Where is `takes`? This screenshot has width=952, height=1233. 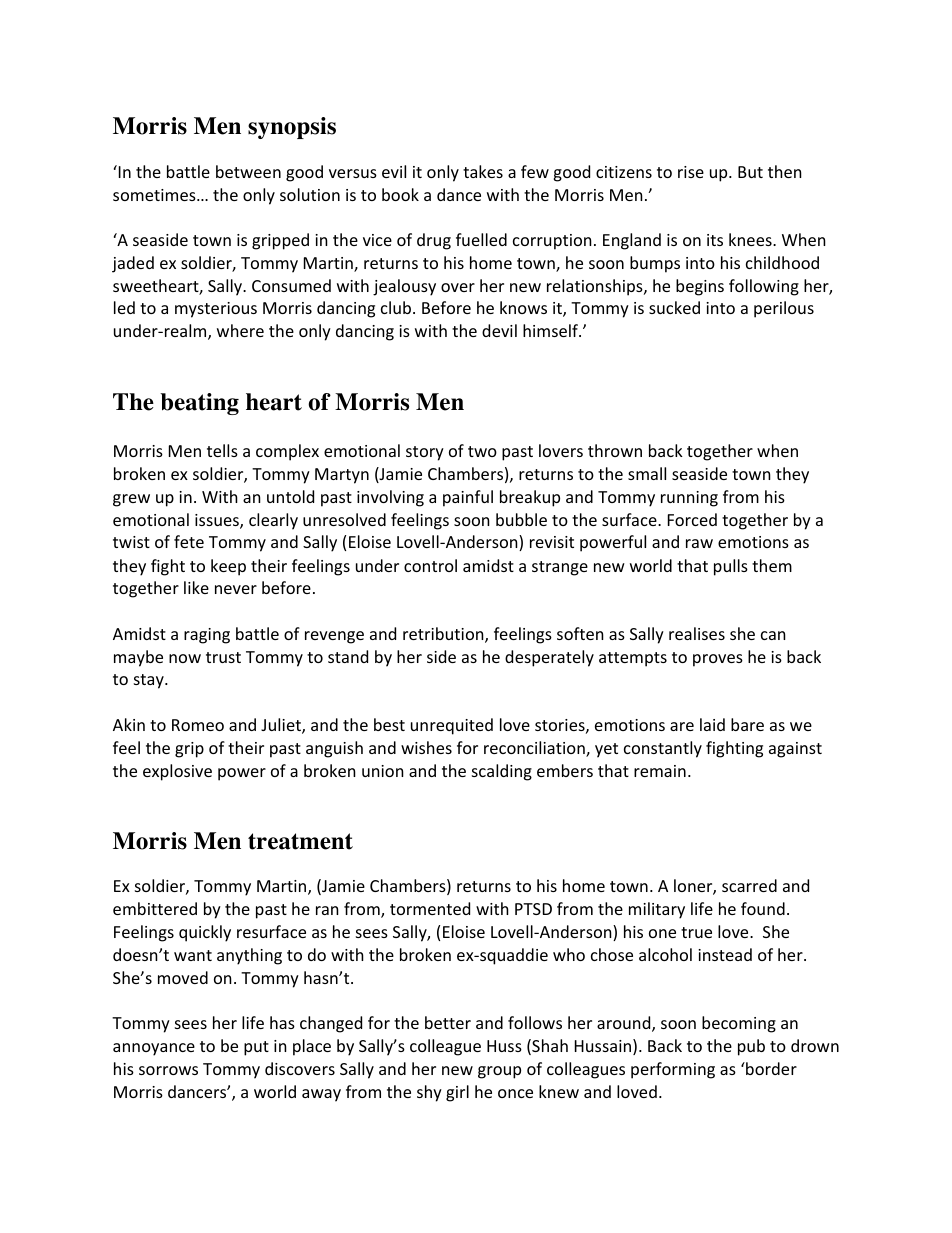
takes is located at coordinates (483, 171).
